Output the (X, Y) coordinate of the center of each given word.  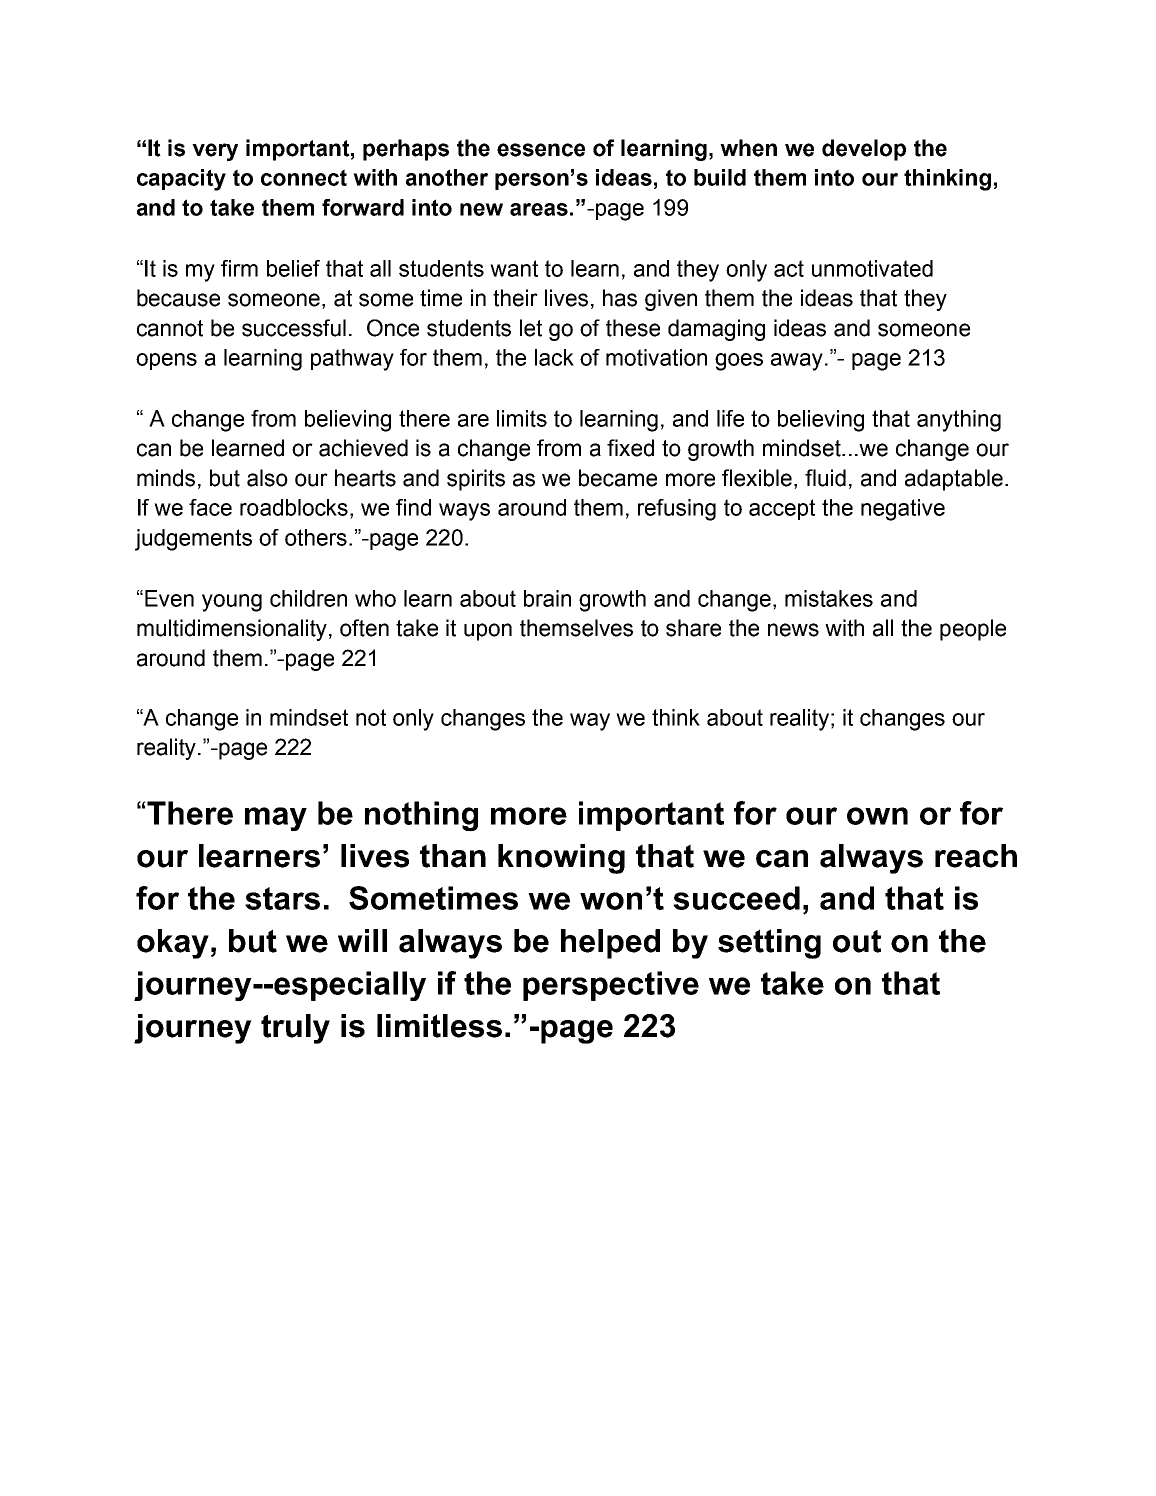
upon (488, 632)
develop (864, 150)
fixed (630, 448)
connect (304, 177)
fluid (825, 478)
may (276, 819)
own (877, 816)
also (267, 478)
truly (295, 1029)
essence (541, 150)
